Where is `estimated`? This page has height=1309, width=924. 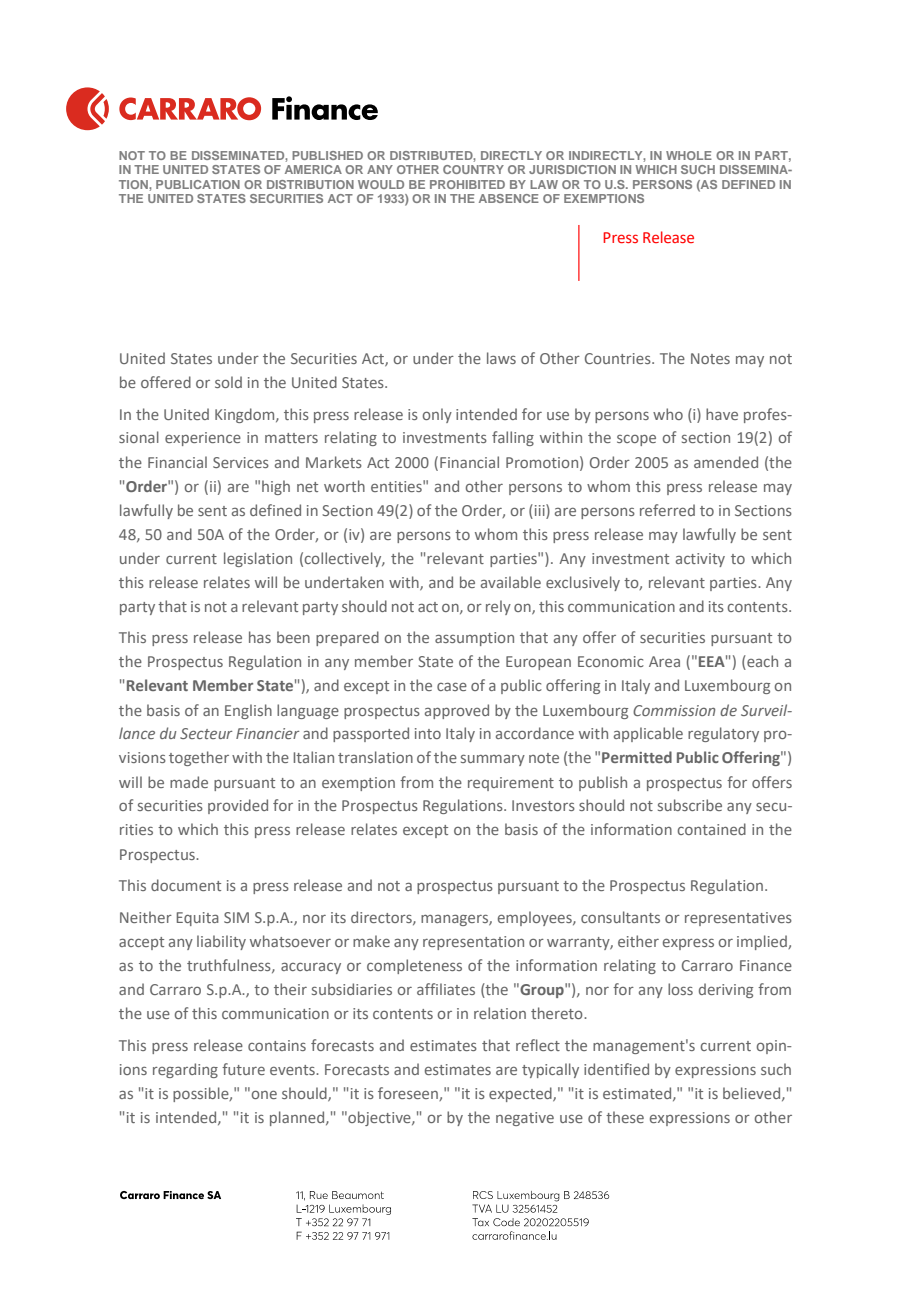 estimated is located at coordinates (638, 1094).
